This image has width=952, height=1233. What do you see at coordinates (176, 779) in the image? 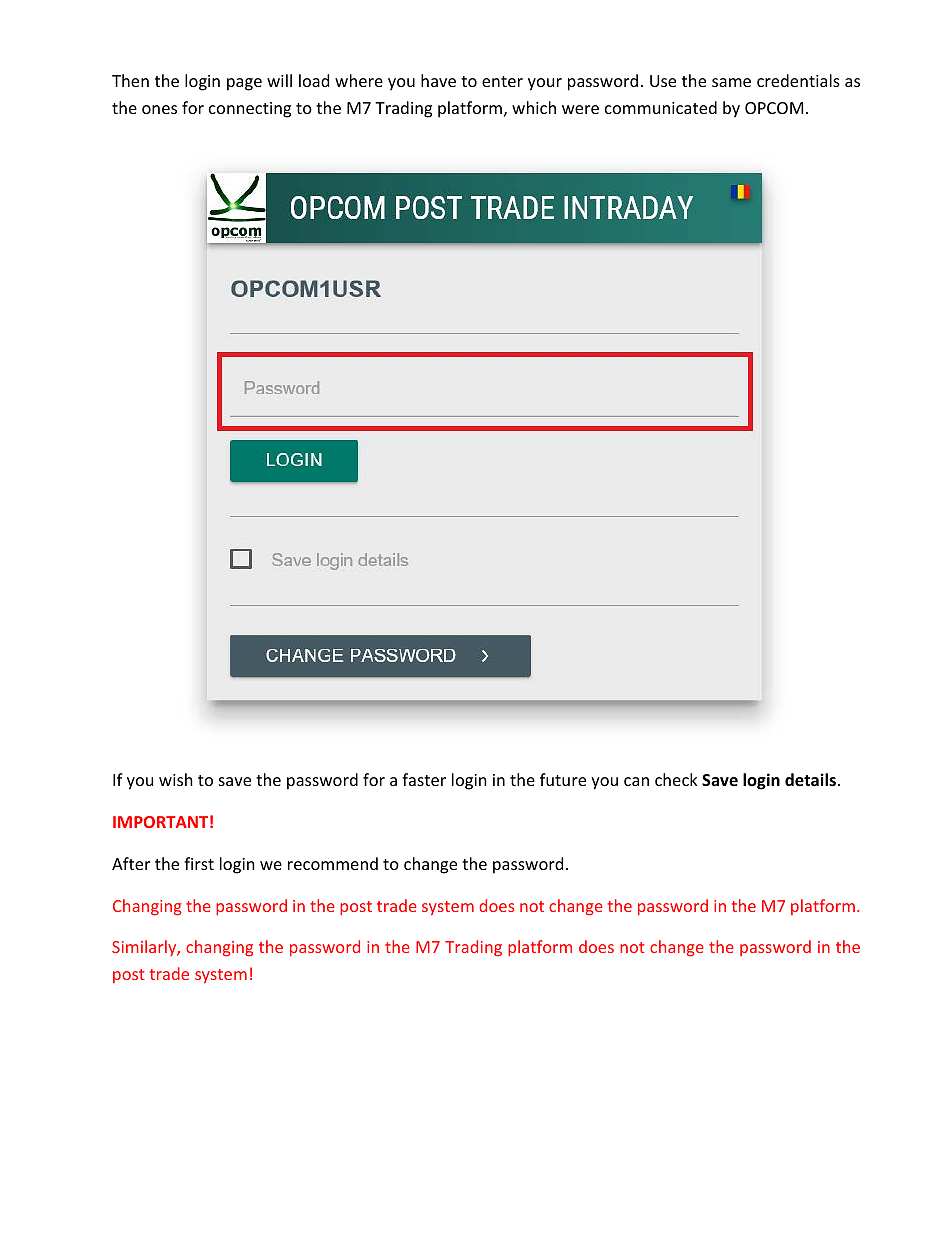
I see `wish` at bounding box center [176, 779].
